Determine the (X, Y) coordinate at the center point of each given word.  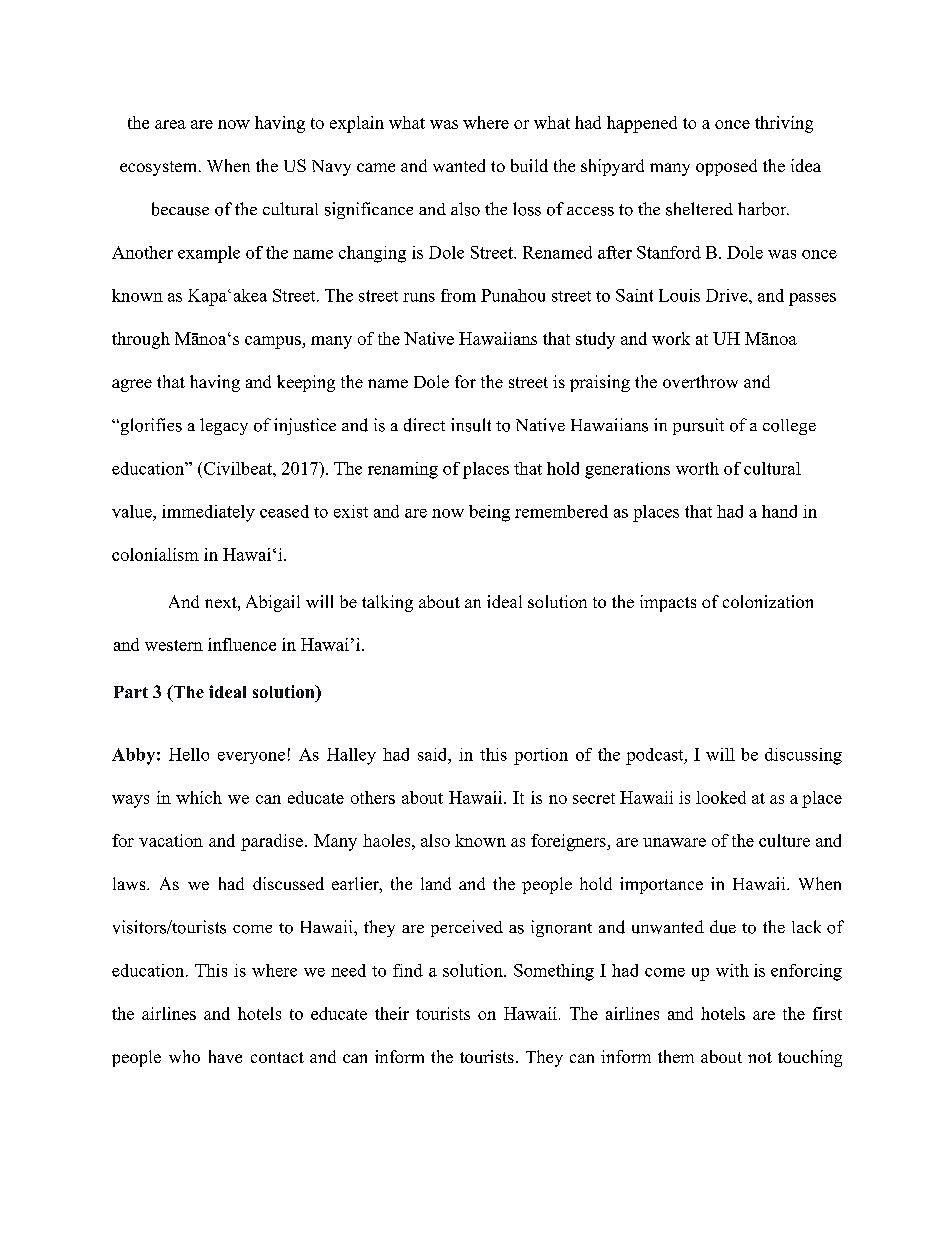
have (225, 1056)
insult (471, 425)
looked (721, 797)
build (529, 165)
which (199, 797)
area (170, 124)
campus (274, 342)
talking (387, 603)
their (392, 1013)
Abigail (273, 603)
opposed (726, 167)
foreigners (569, 842)
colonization (768, 601)
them (676, 1056)
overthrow (700, 381)
